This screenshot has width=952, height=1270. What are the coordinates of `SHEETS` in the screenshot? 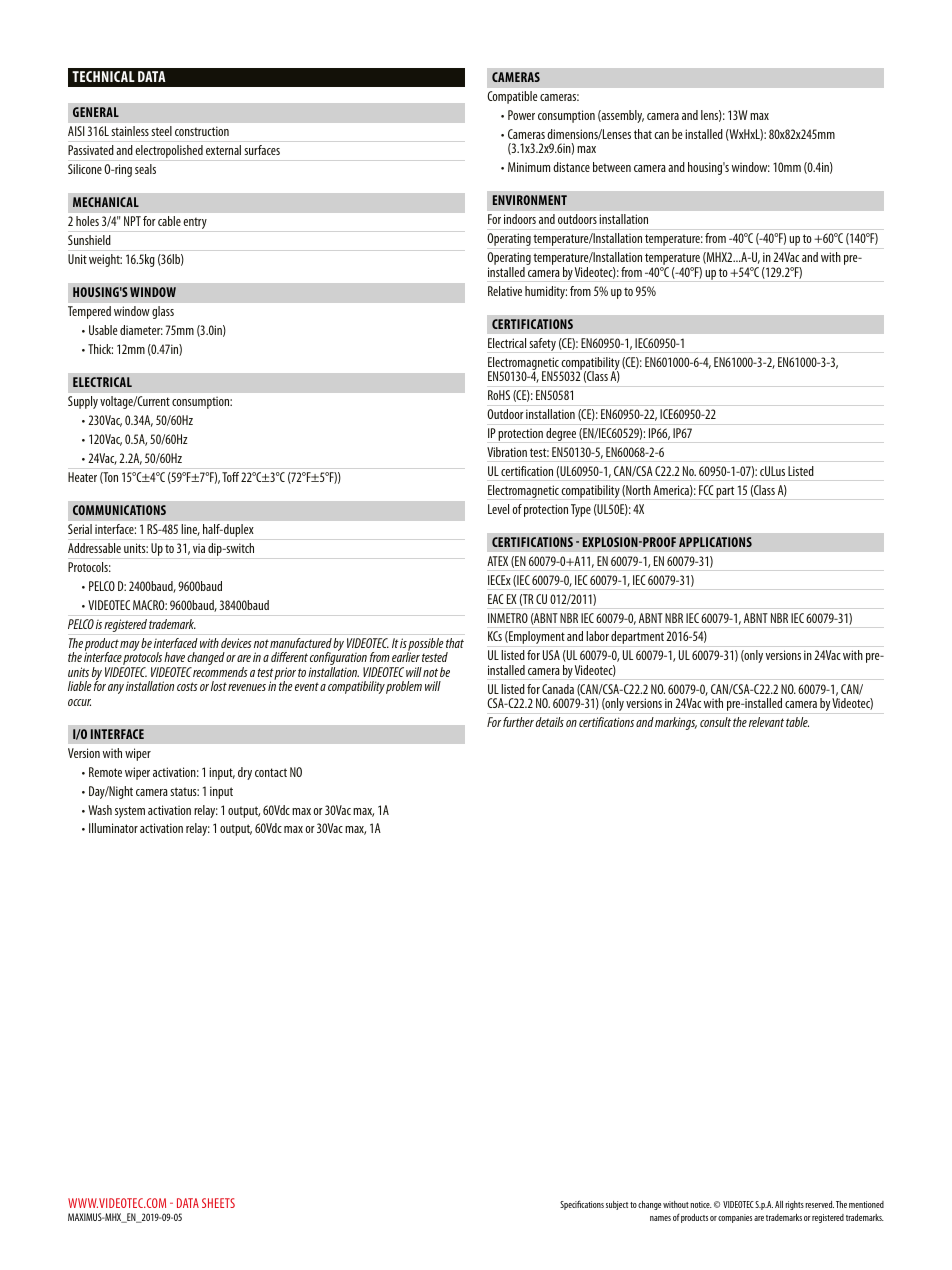 It's located at (218, 1203).
